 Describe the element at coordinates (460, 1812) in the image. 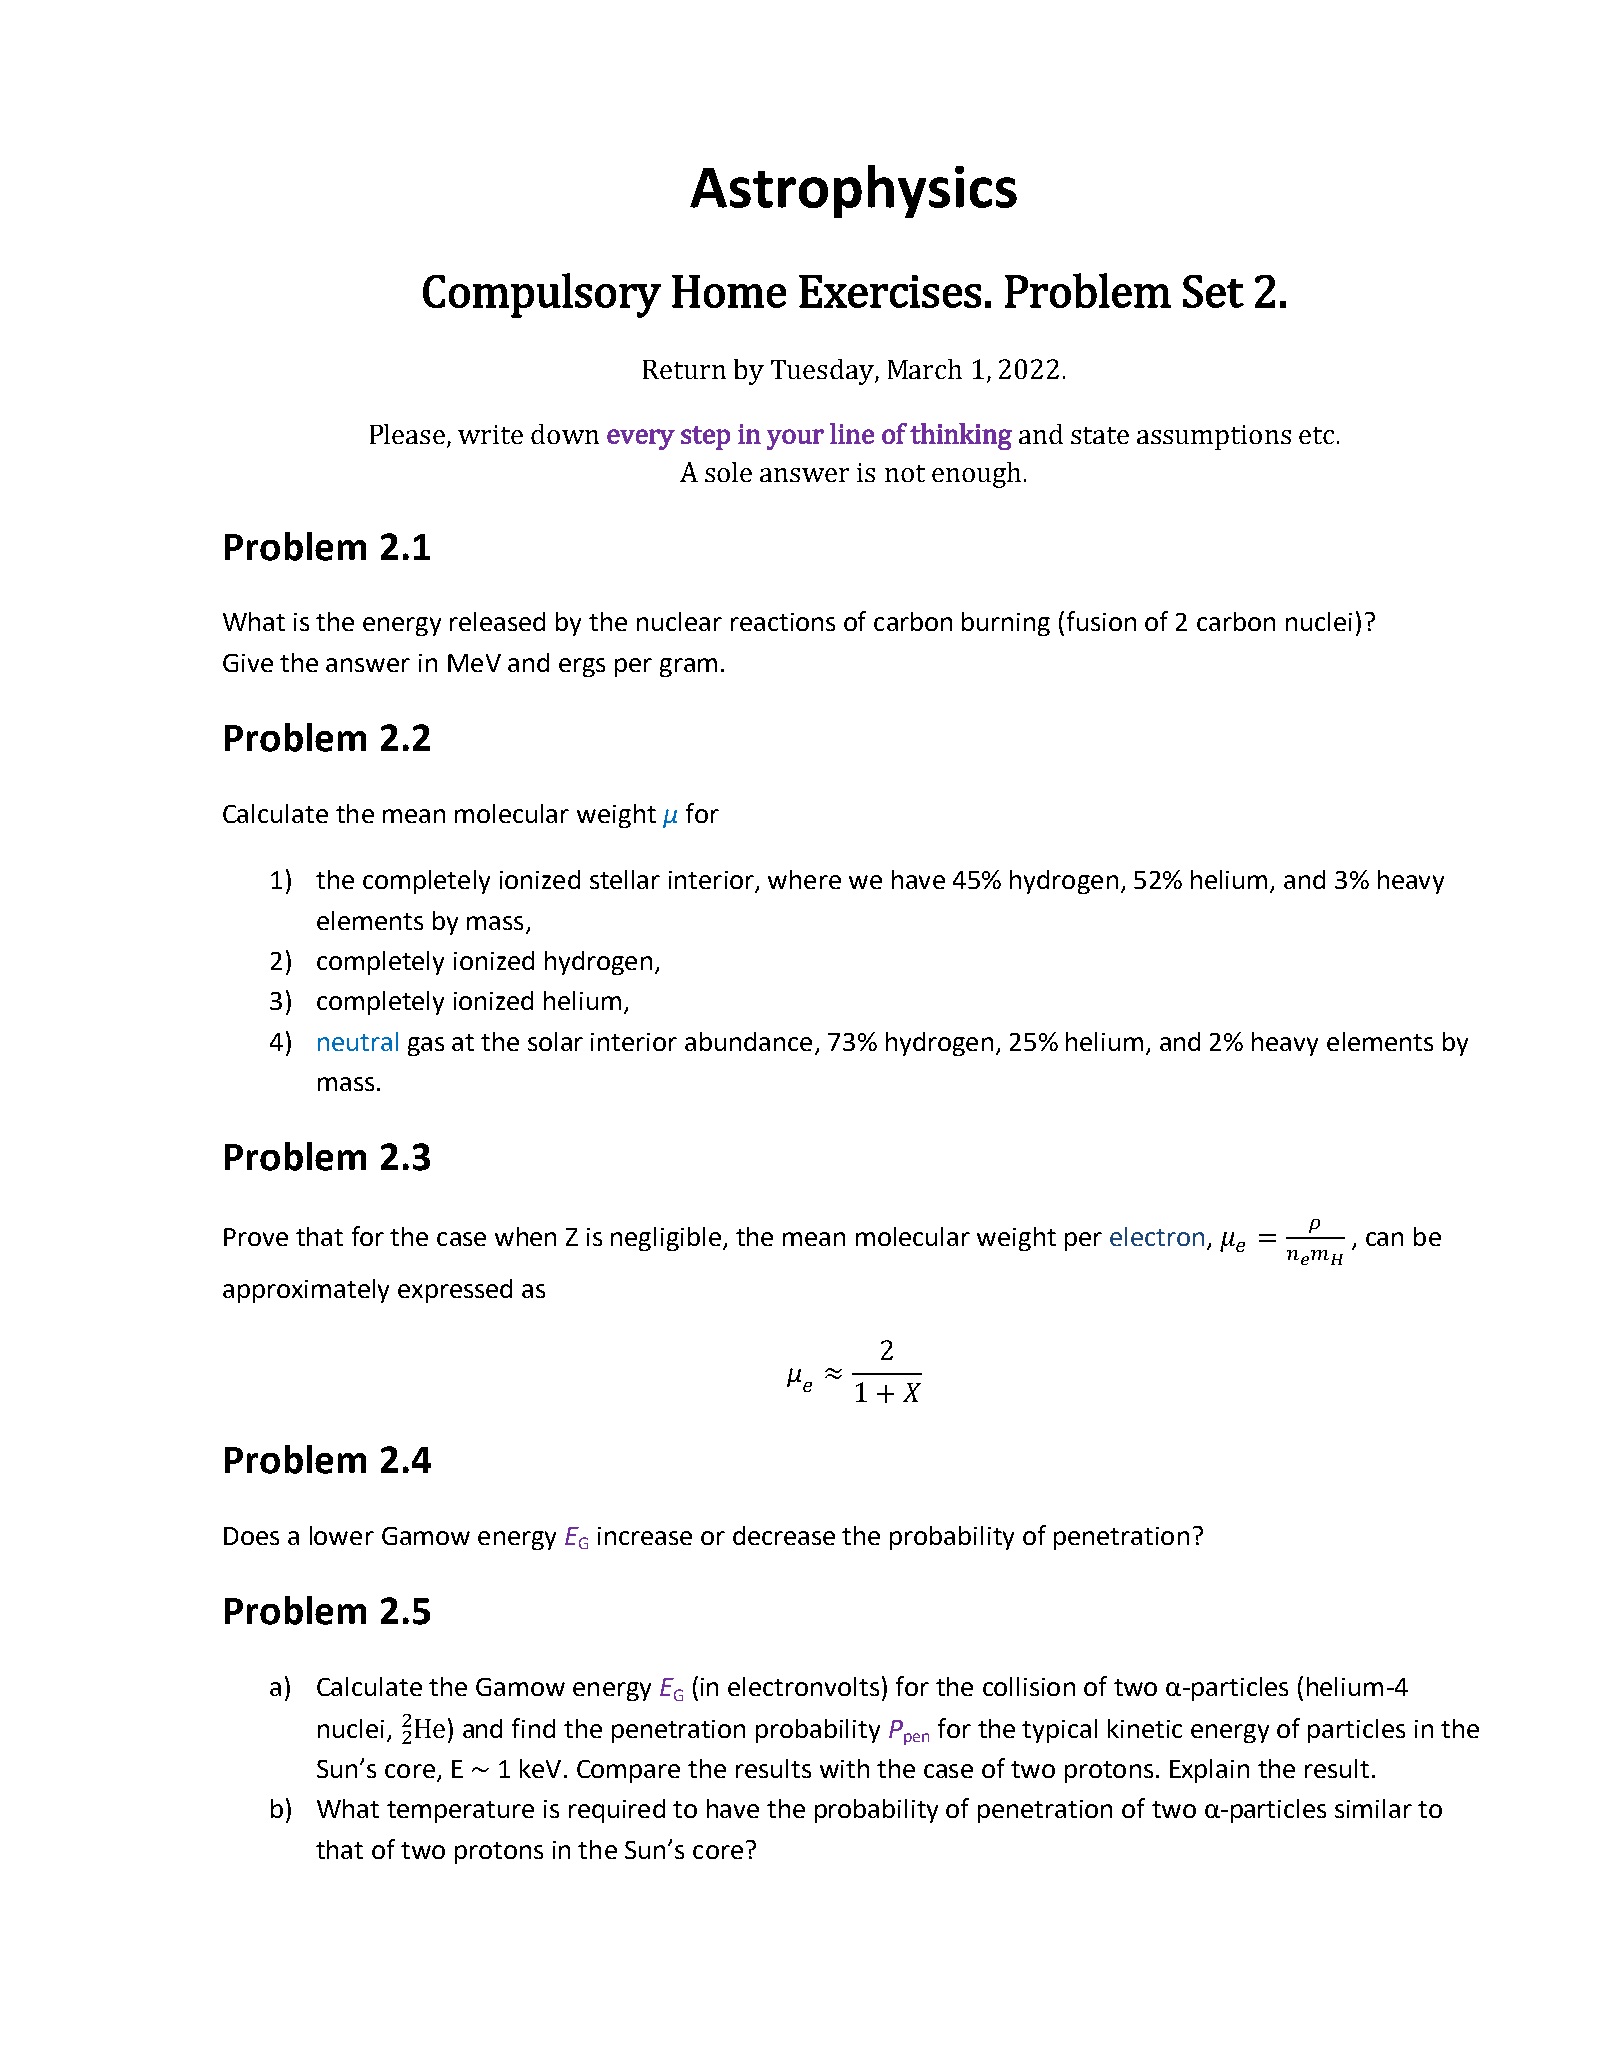

I see `temperature` at that location.
